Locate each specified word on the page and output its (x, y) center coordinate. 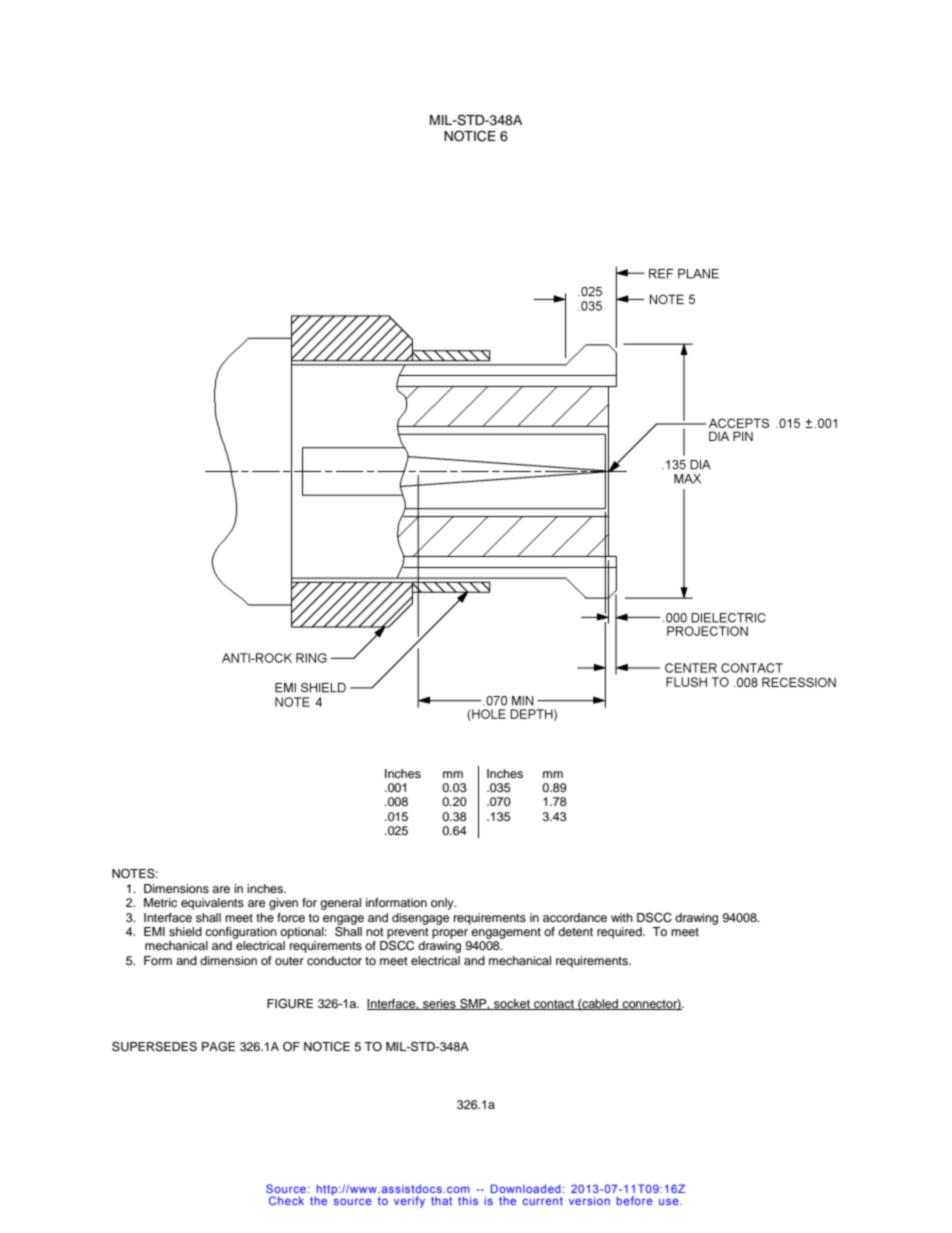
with (622, 917)
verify (409, 1202)
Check (286, 1200)
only (443, 904)
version (589, 1200)
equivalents (212, 904)
